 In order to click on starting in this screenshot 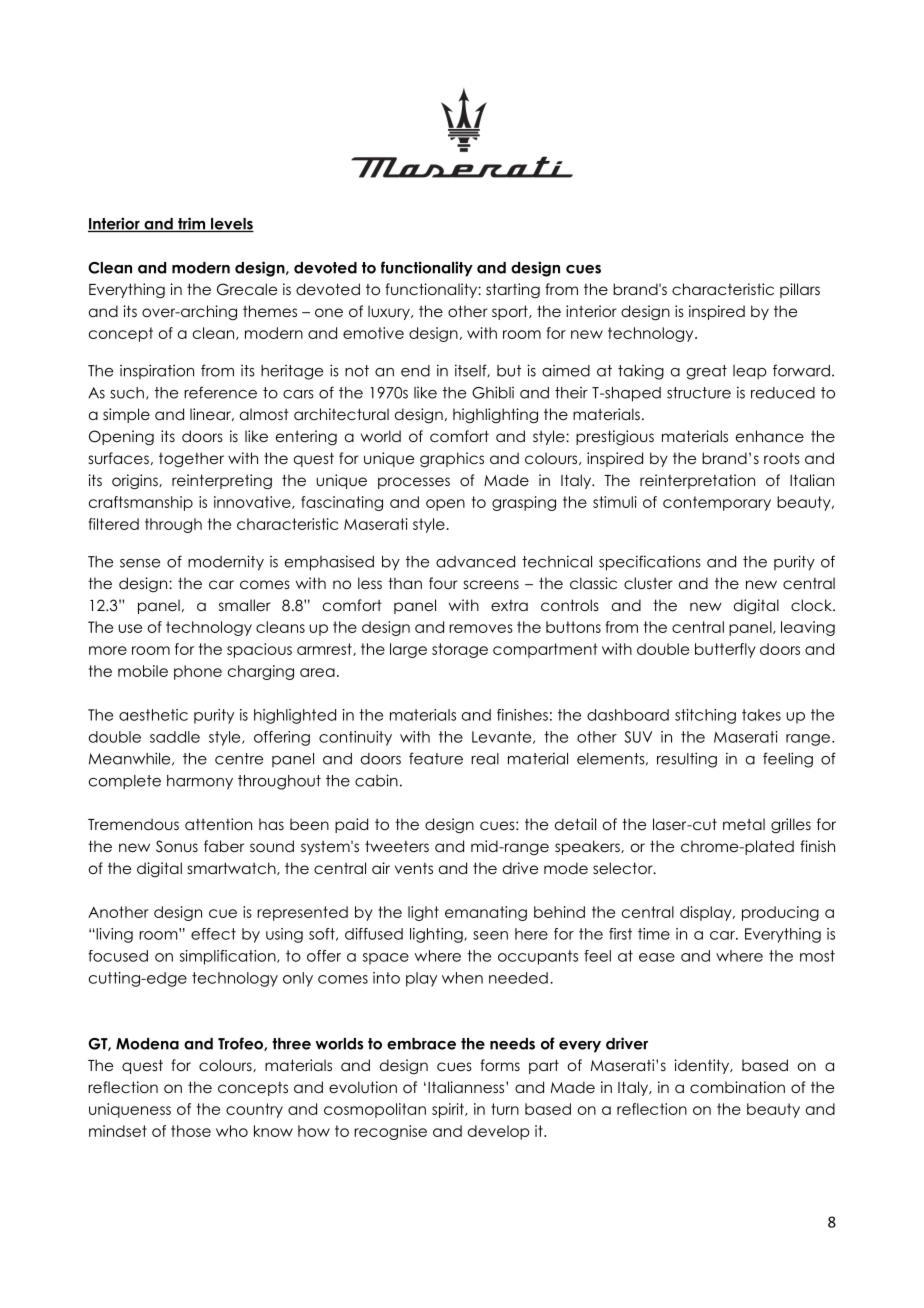, I will do `click(513, 290)`.
